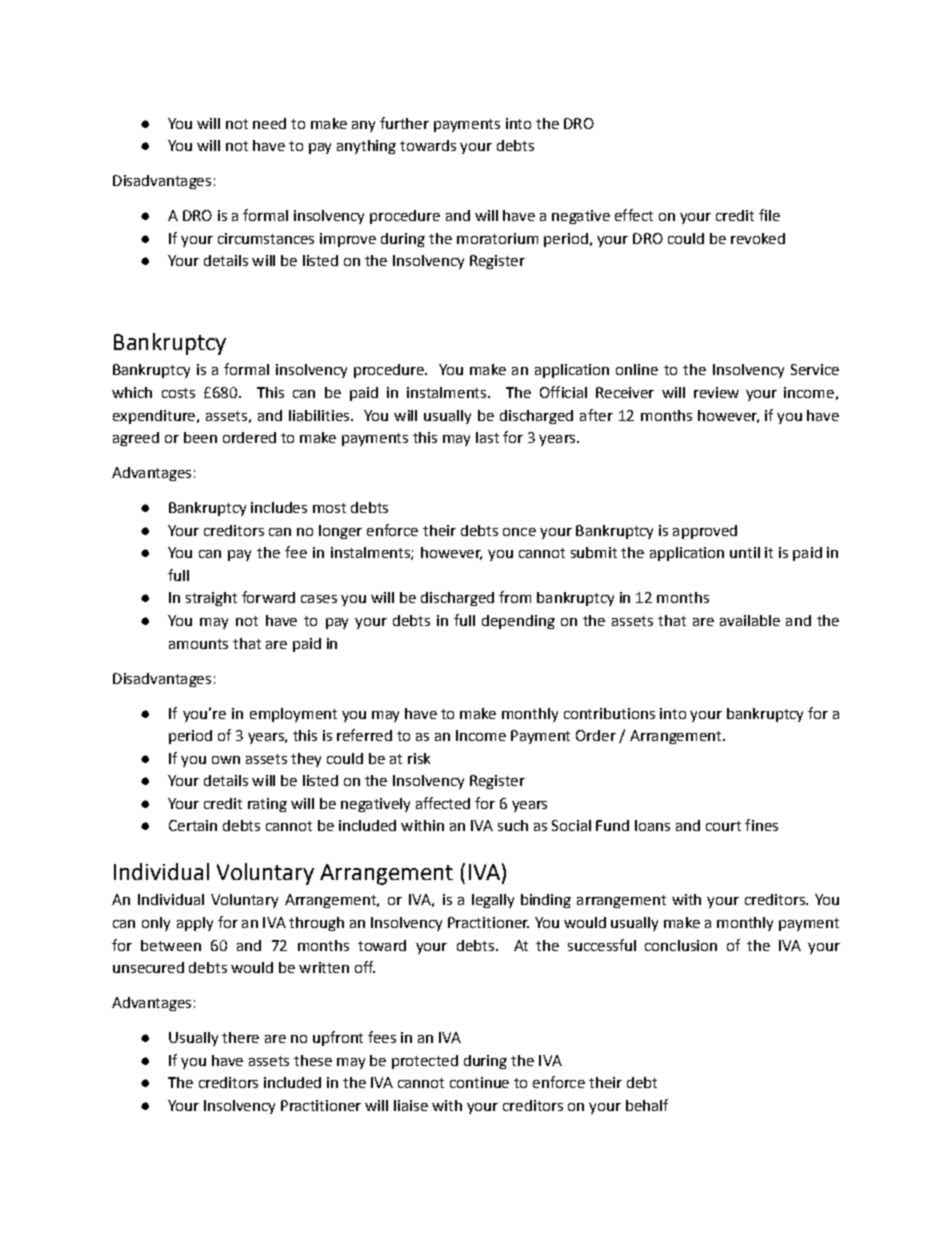  I want to click on court, so click(723, 826).
